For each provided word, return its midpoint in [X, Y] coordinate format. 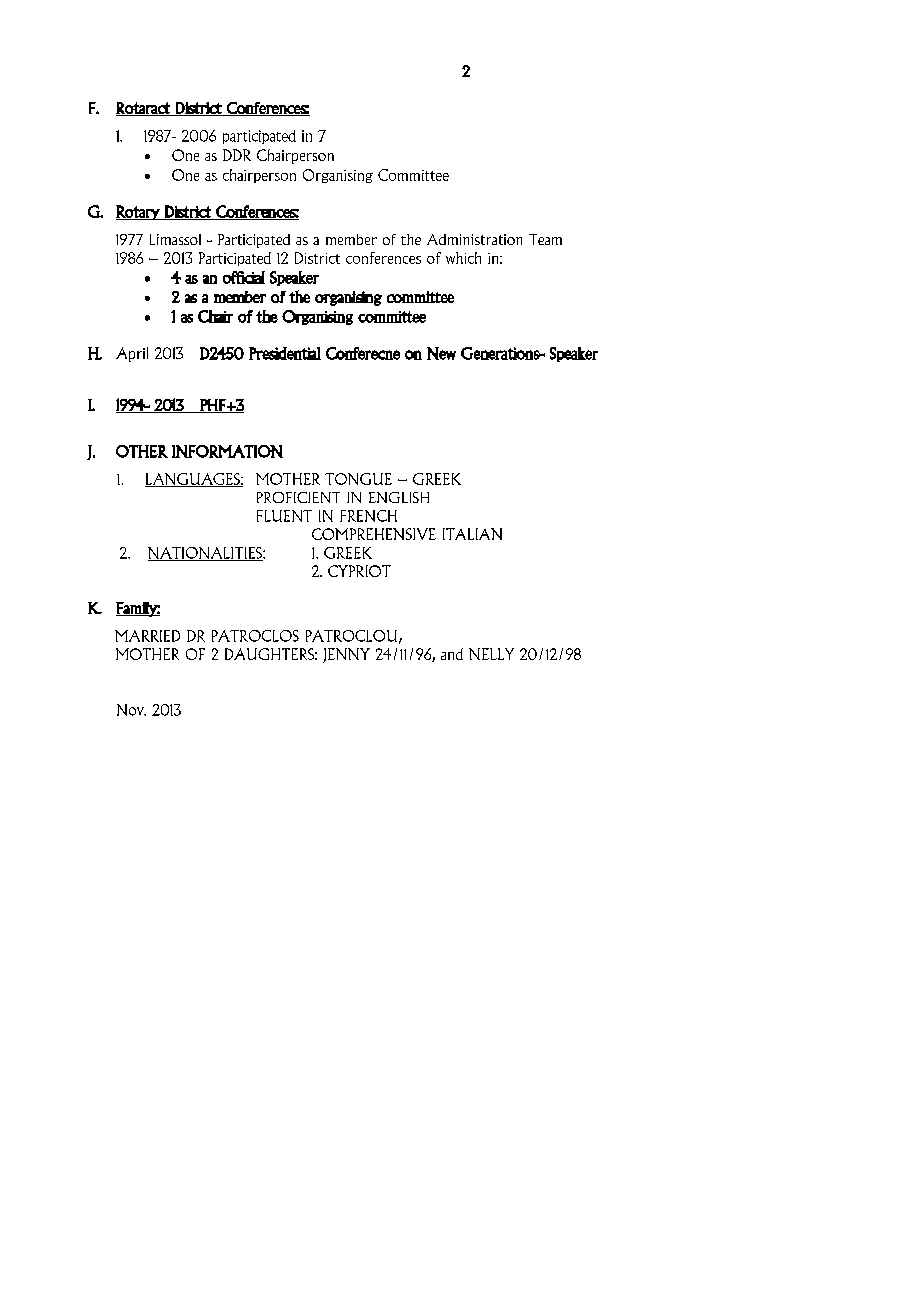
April [132, 354]
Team [545, 239]
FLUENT [284, 516]
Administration [474, 239]
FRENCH [368, 516]
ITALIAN [472, 534]
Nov [131, 710]
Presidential [285, 353]
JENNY [346, 655]
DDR [237, 155]
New [441, 353]
